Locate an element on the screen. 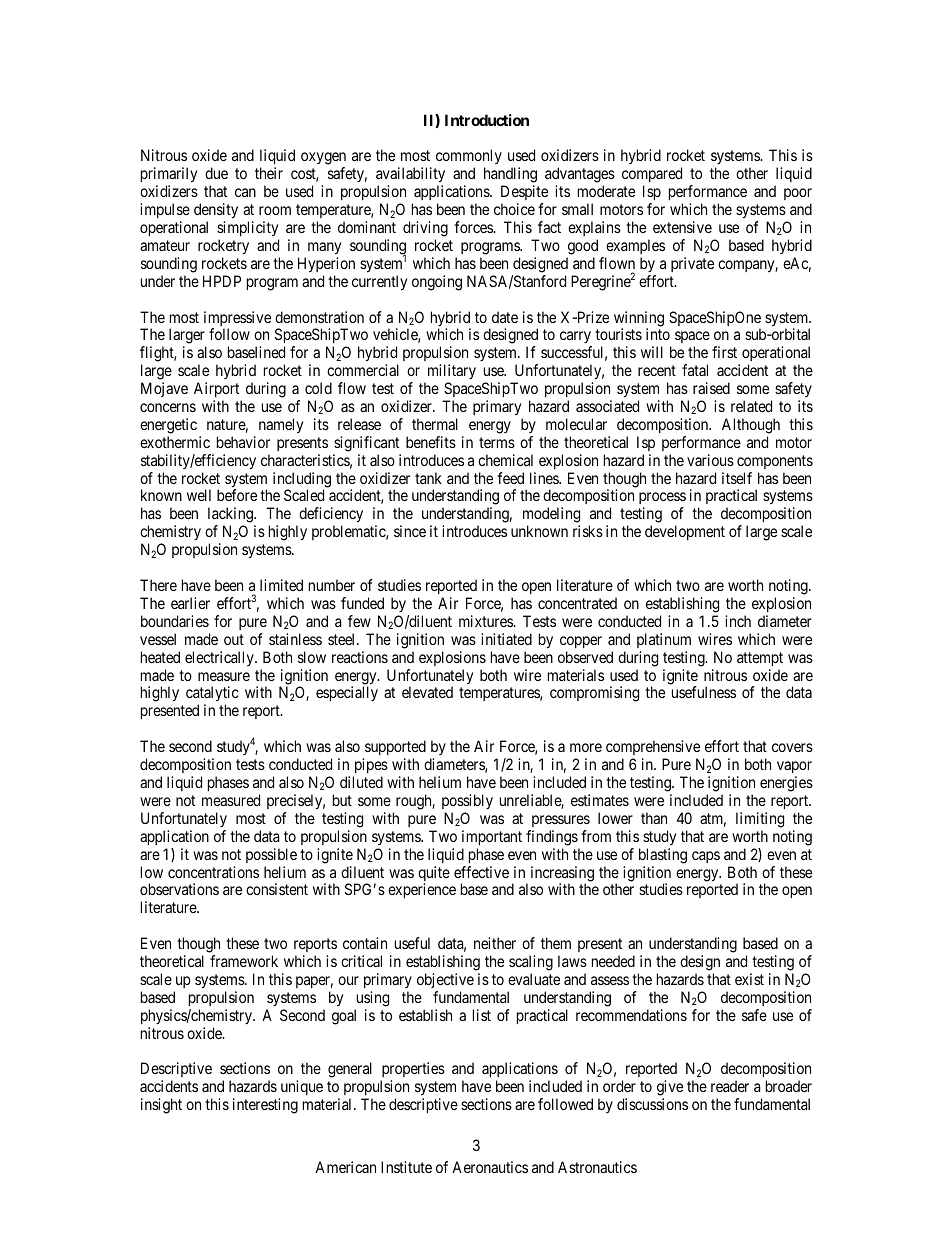  interesting is located at coordinates (265, 1106).
